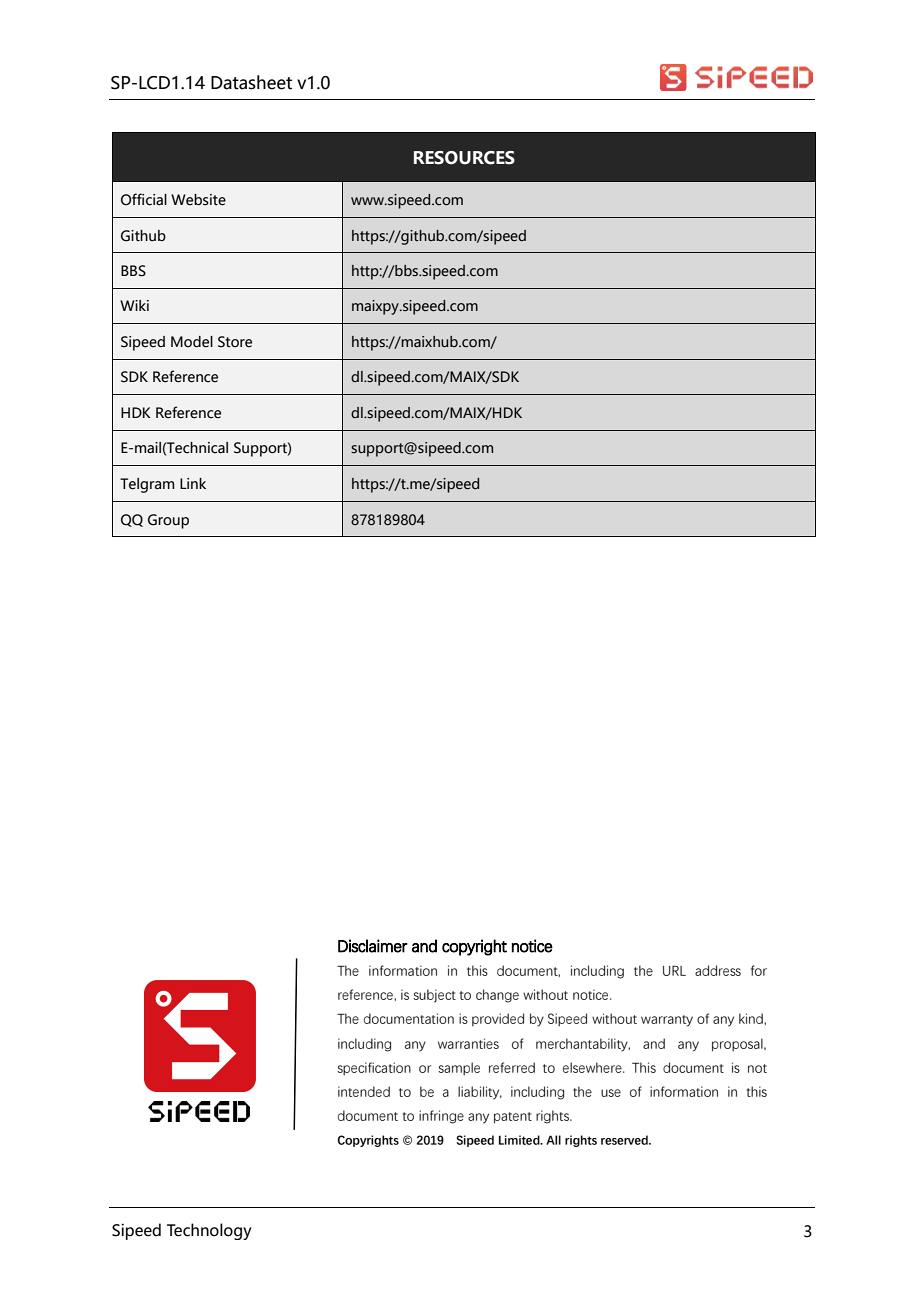  What do you see at coordinates (198, 200) in the screenshot?
I see `Website` at bounding box center [198, 200].
